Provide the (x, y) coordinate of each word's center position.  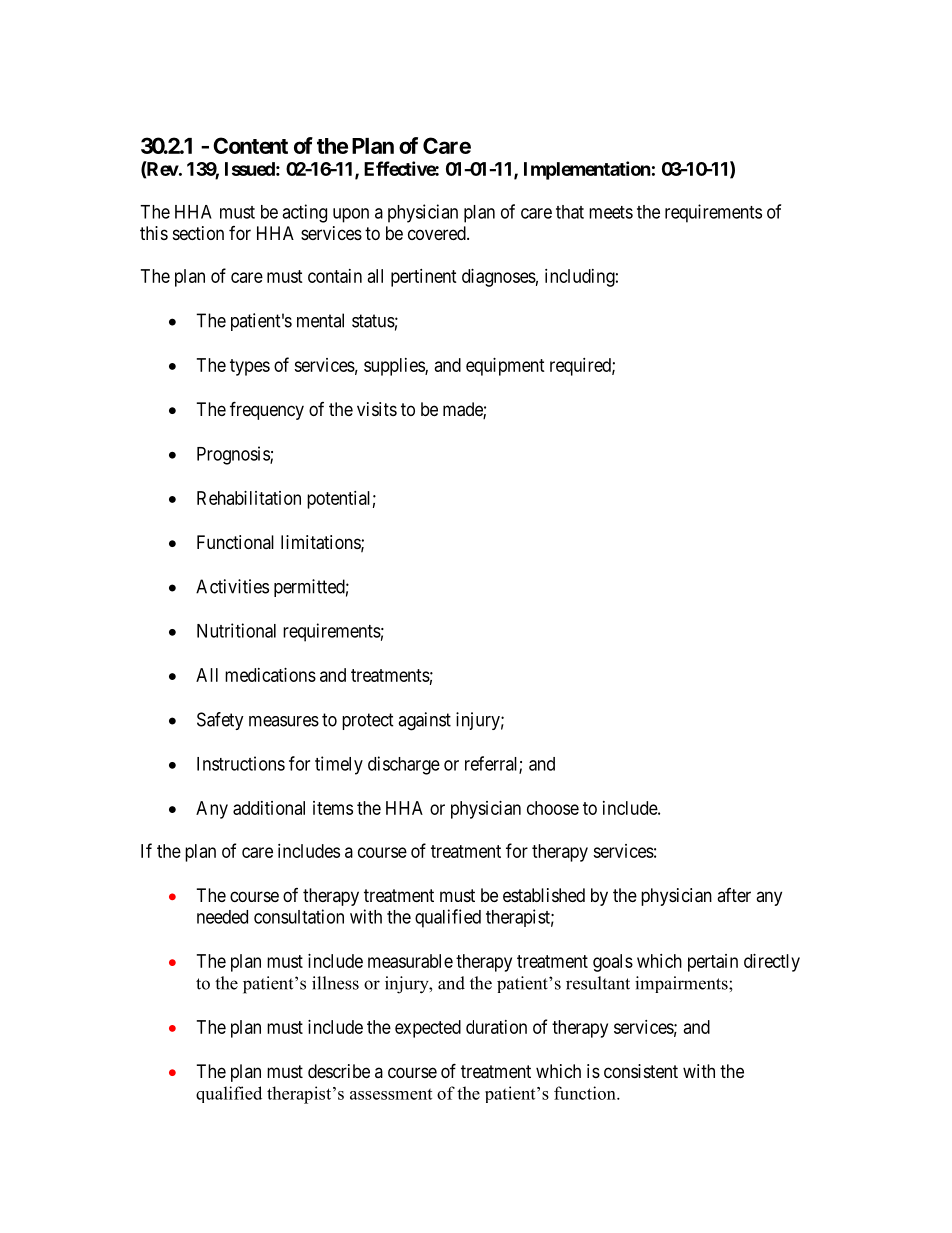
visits (377, 409)
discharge (404, 765)
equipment (505, 367)
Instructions (241, 763)
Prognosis (234, 455)
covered (438, 233)
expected (428, 1029)
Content (250, 145)
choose (553, 808)
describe (339, 1071)
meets (611, 212)
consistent (641, 1071)
